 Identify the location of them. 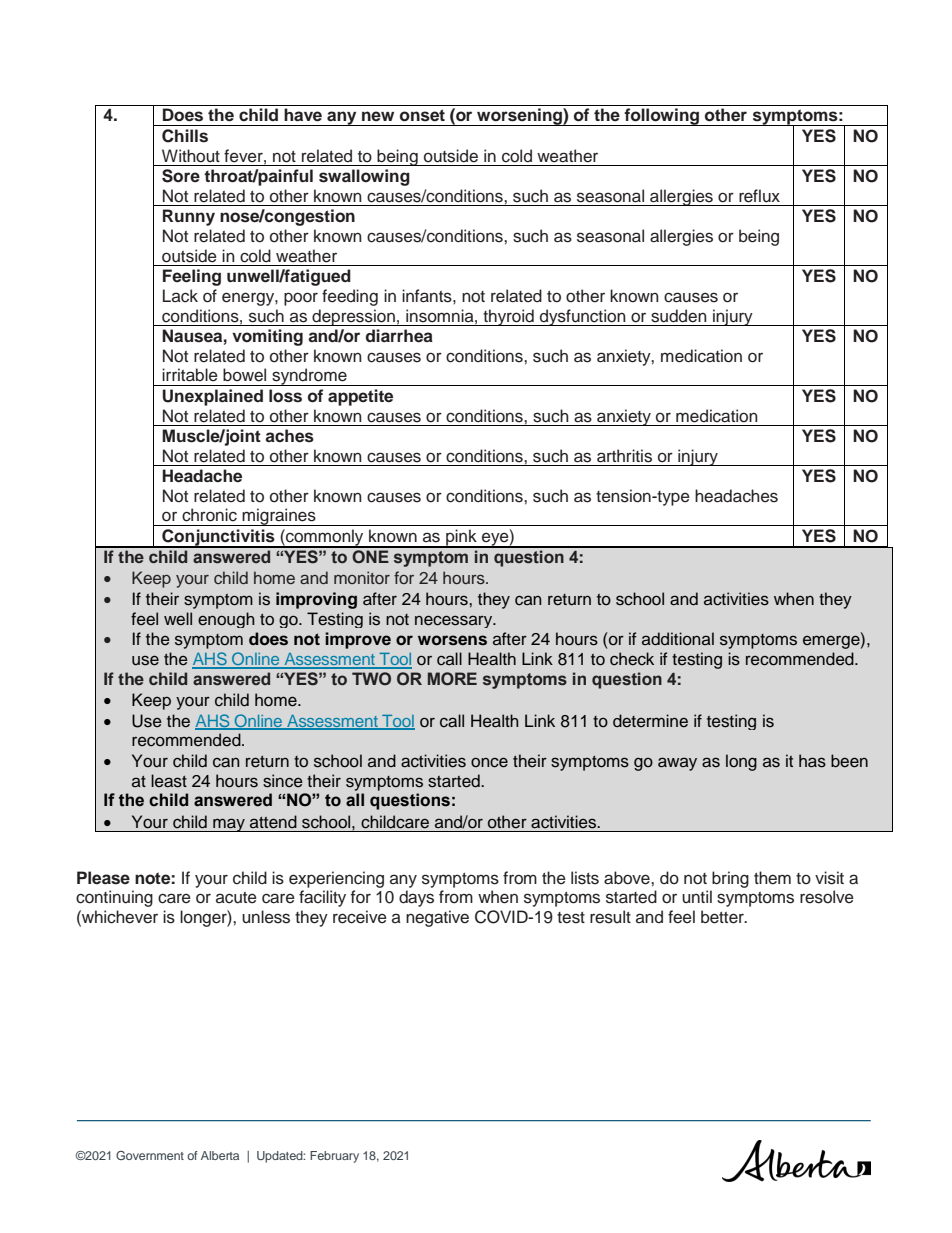
(772, 878).
